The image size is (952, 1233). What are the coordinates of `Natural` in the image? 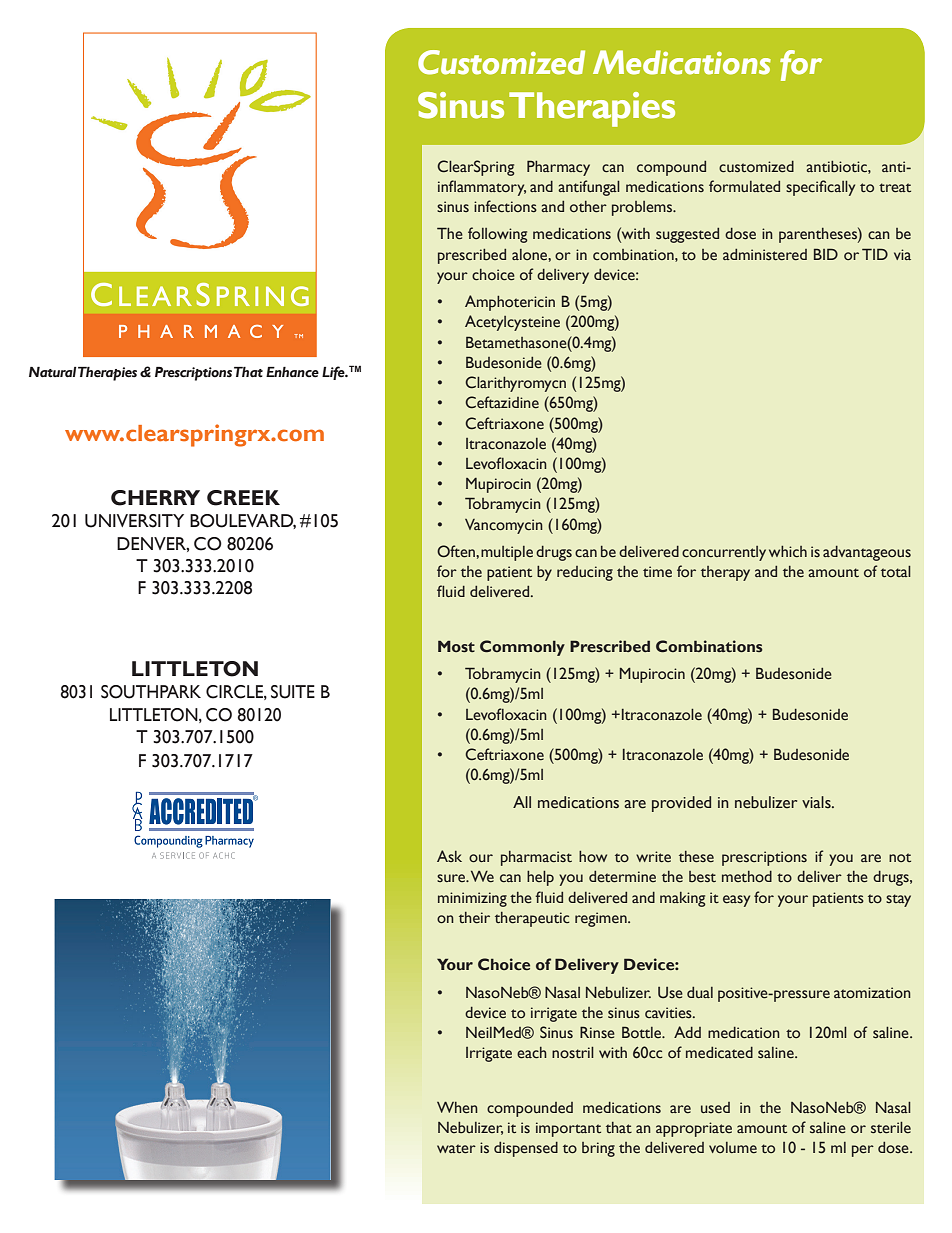 It's located at (53, 372).
